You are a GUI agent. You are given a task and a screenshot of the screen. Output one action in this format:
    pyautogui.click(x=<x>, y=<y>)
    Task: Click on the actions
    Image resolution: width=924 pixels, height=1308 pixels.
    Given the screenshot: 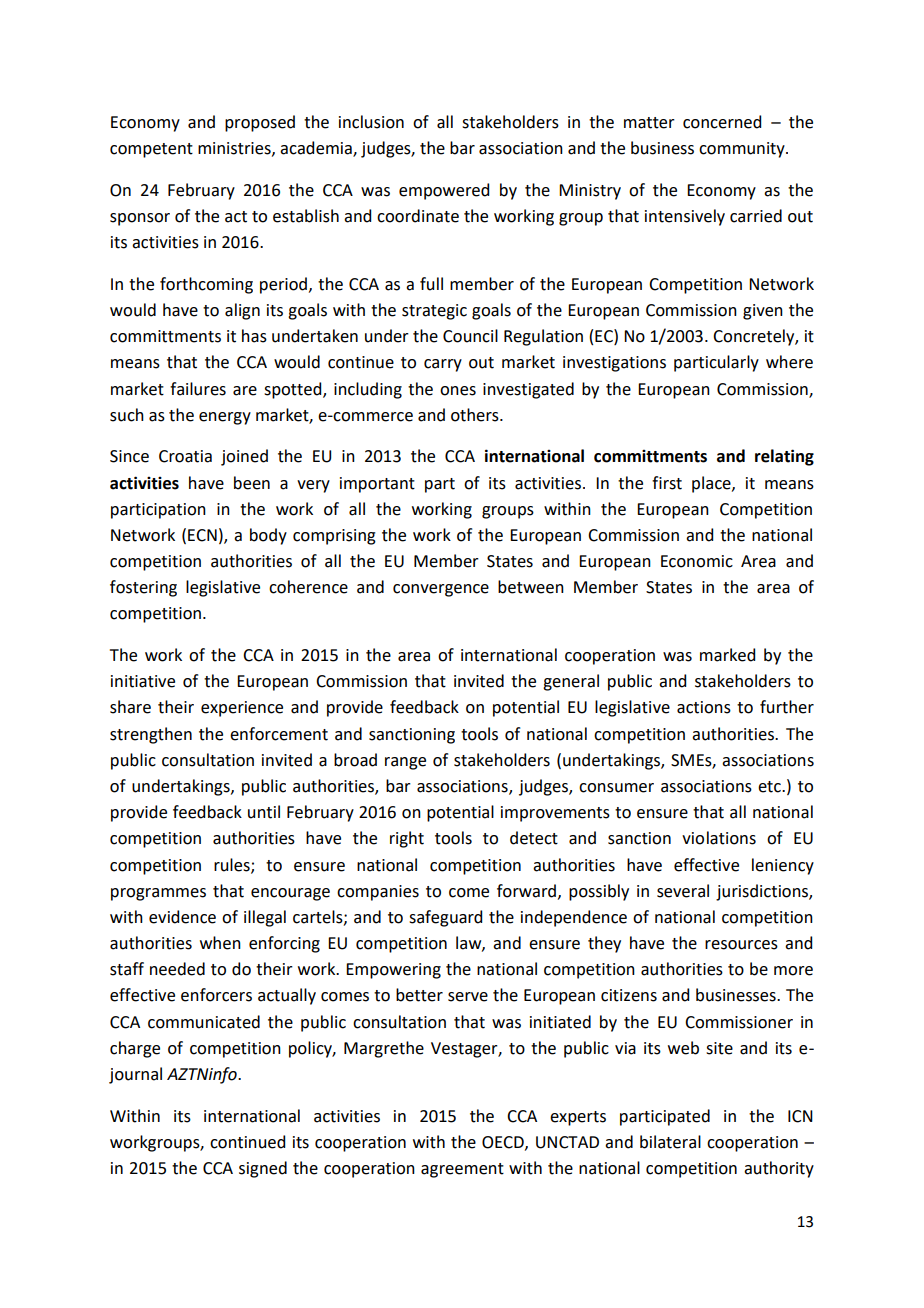 What is the action you would take?
    pyautogui.click(x=704, y=707)
